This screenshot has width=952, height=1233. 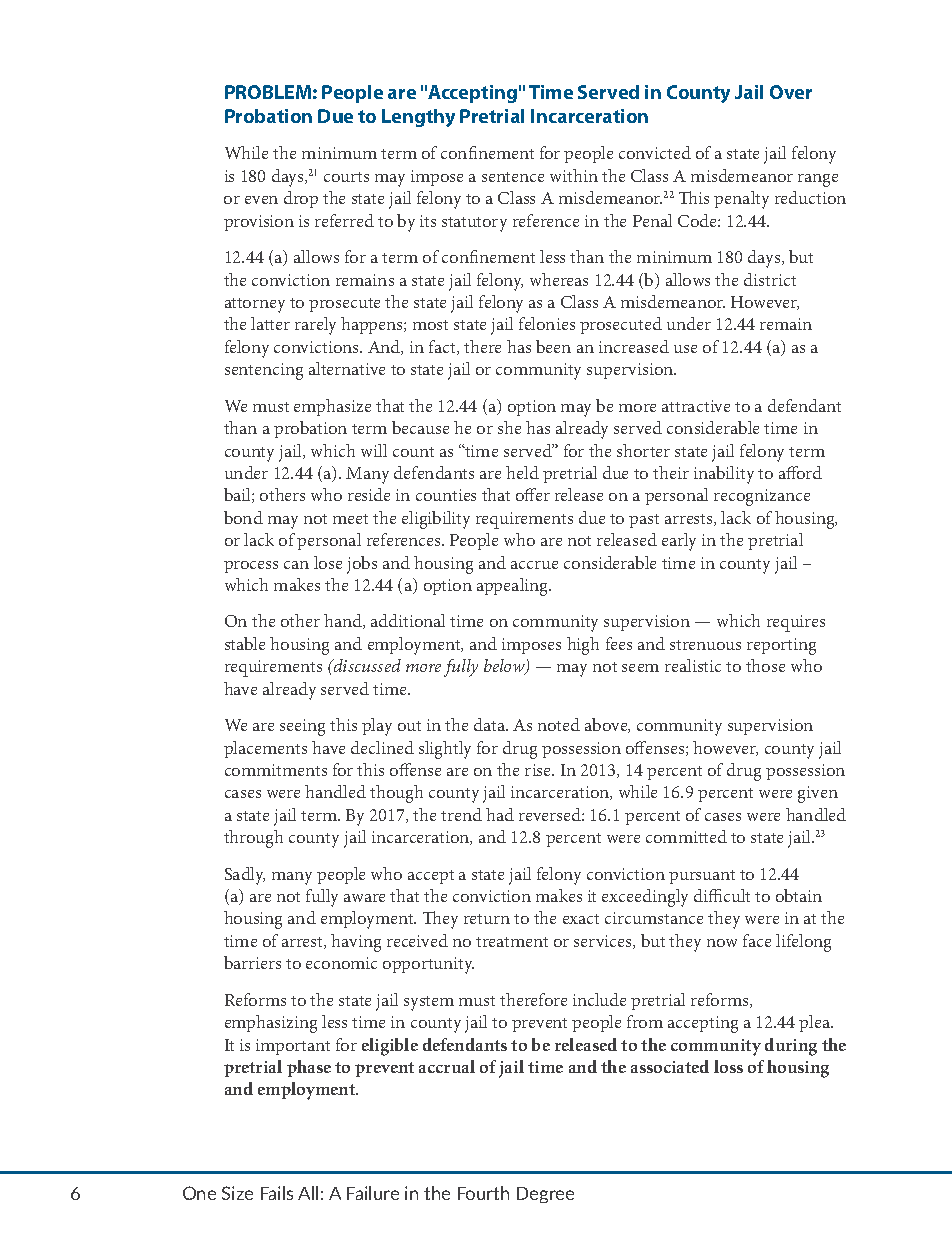 What do you see at coordinates (728, 1066) in the screenshot?
I see `loss` at bounding box center [728, 1066].
